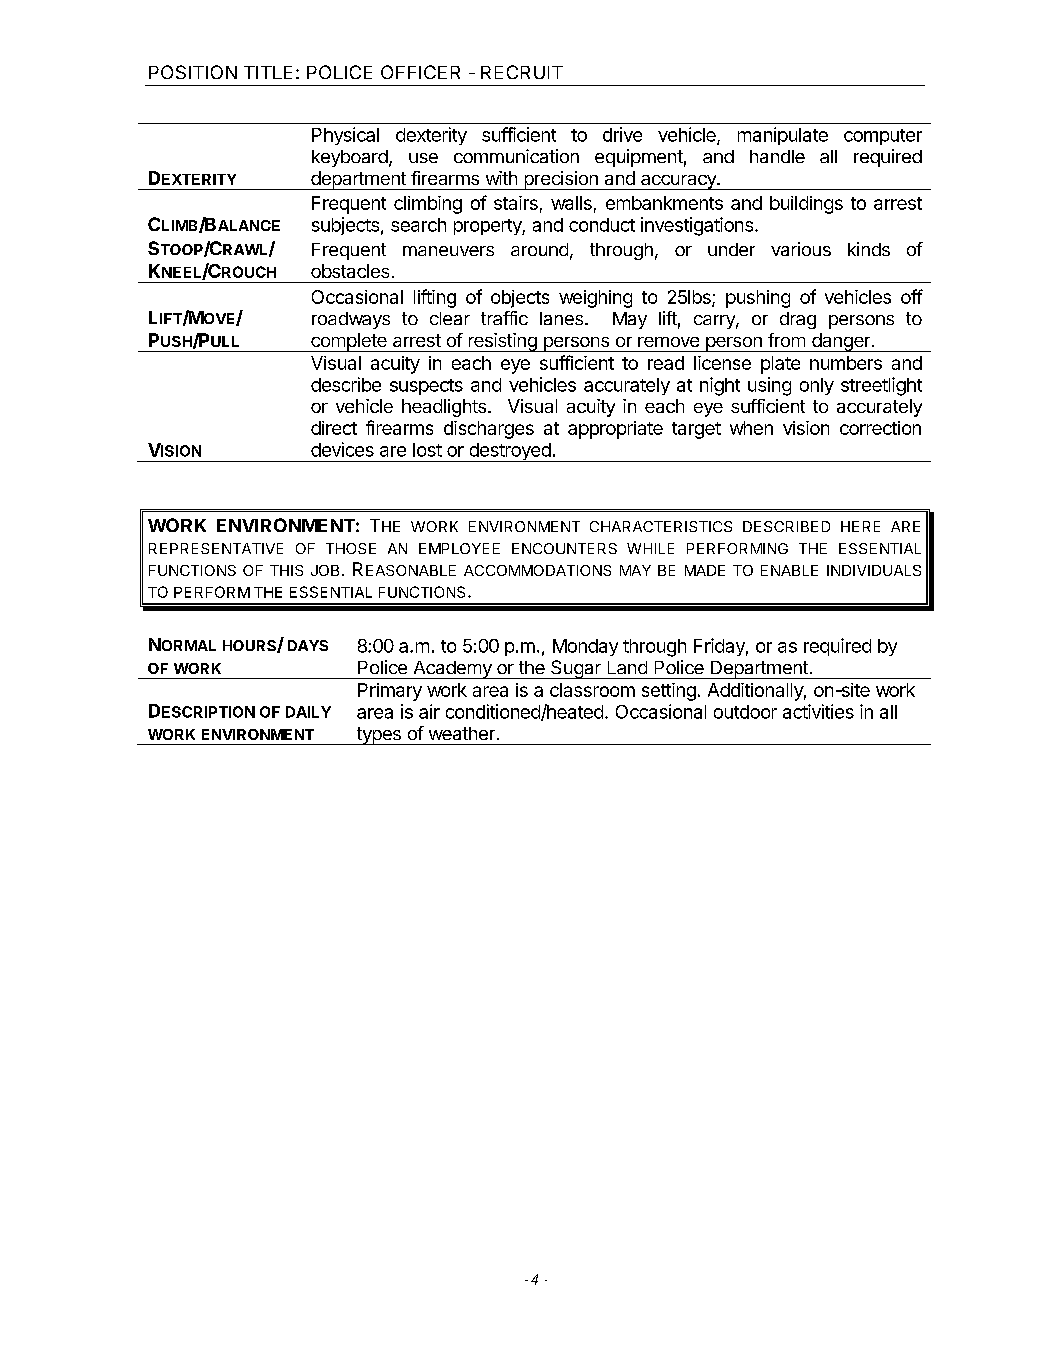 The width and height of the image is (1045, 1353). Describe the element at coordinates (522, 72) in the image. I see `RECRUIT` at that location.
